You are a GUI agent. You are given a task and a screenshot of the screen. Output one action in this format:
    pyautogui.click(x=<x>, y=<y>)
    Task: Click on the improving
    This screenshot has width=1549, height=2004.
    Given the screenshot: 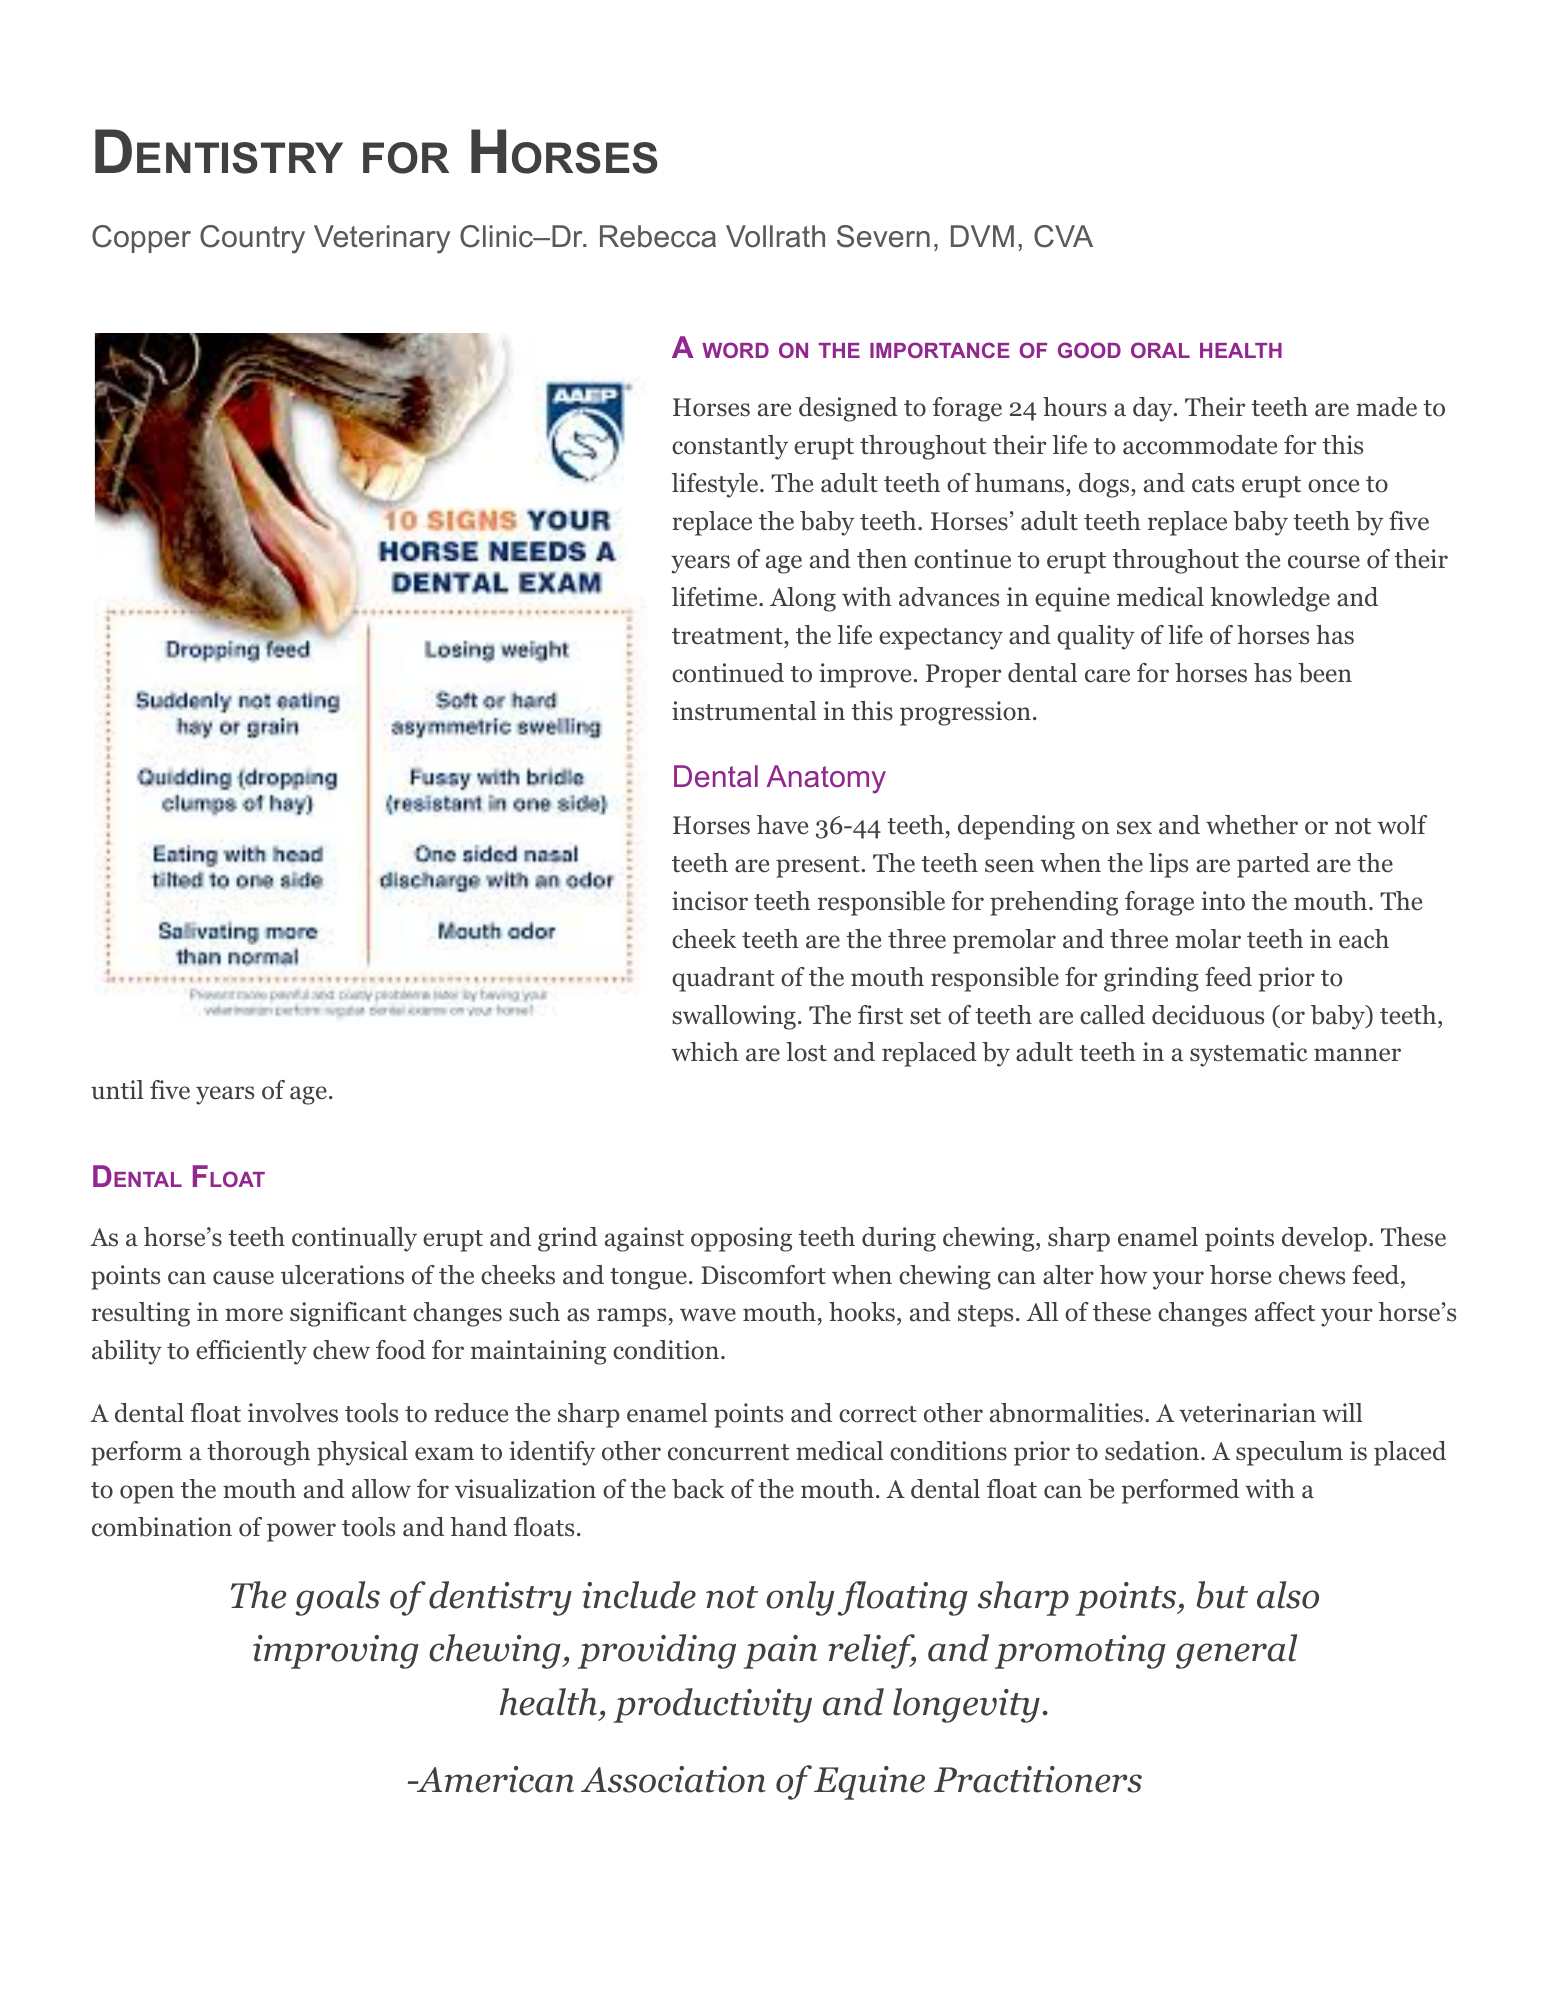 What is the action you would take?
    pyautogui.click(x=336, y=1652)
